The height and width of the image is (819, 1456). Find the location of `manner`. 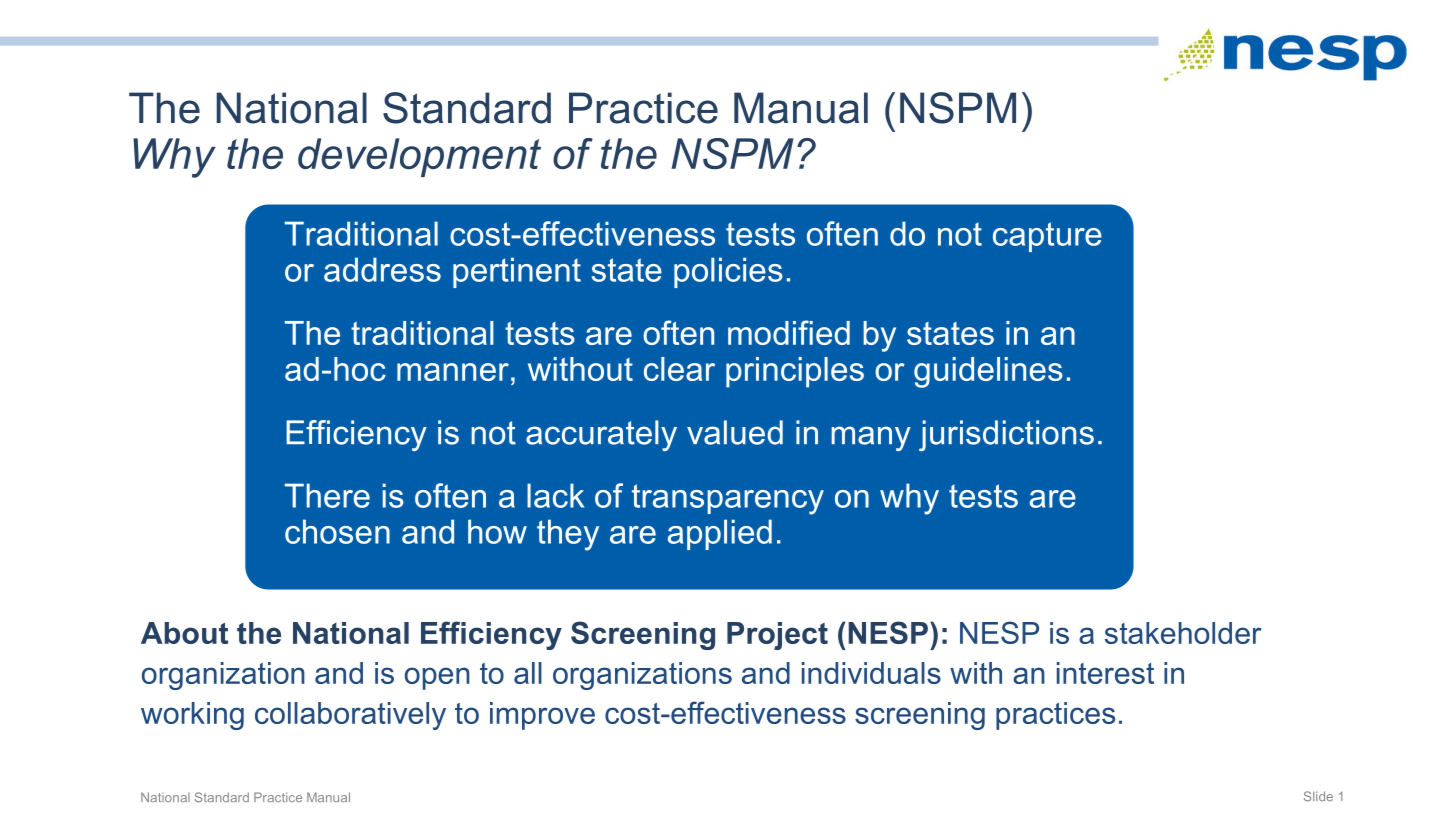

manner is located at coordinates (453, 372).
